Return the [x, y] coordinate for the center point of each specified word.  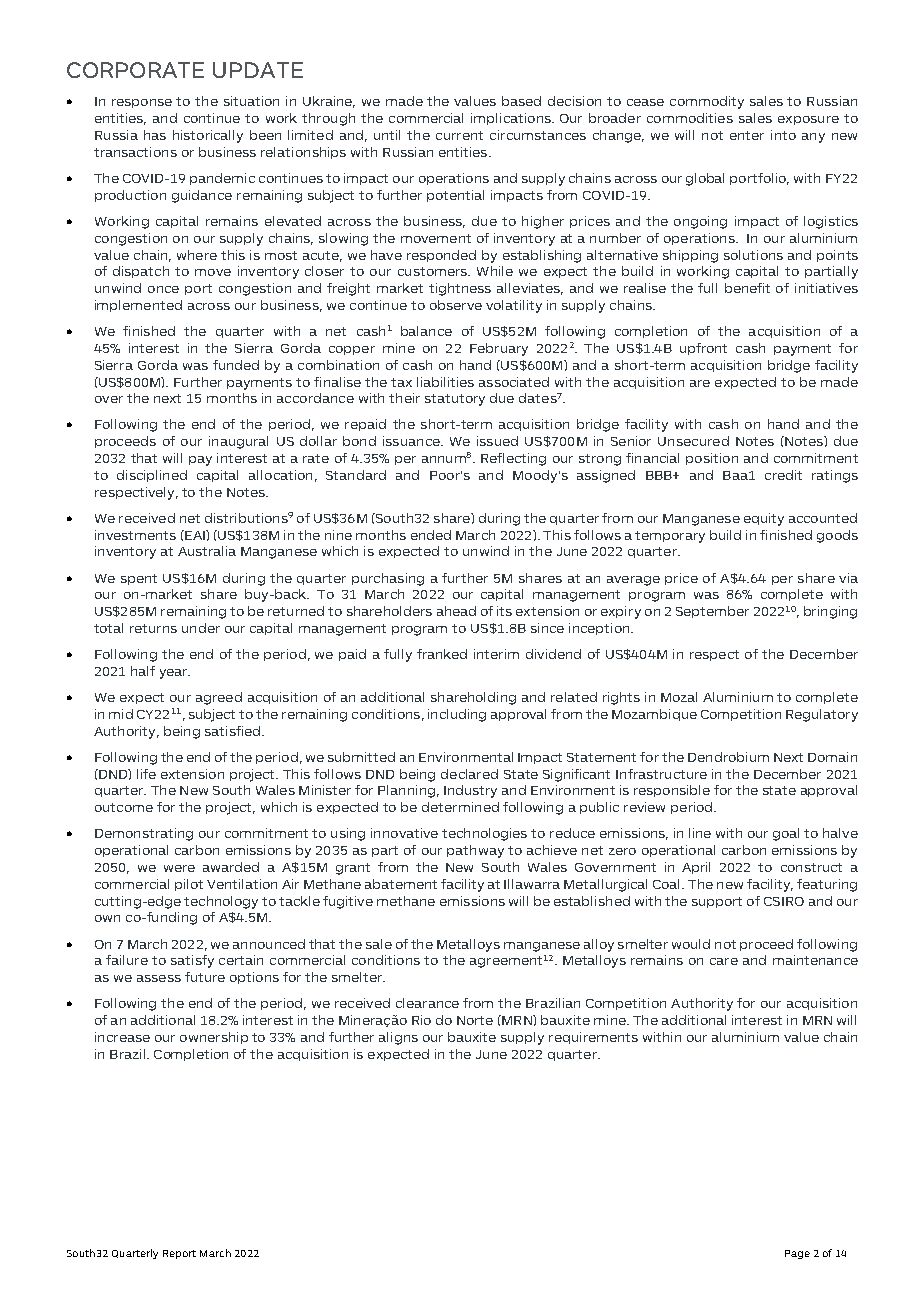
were [179, 868]
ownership [214, 1038]
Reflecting [513, 459]
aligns [398, 1038]
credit [783, 475]
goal [786, 834]
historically [208, 136]
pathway [475, 851]
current [459, 135]
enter [747, 135]
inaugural [238, 442]
